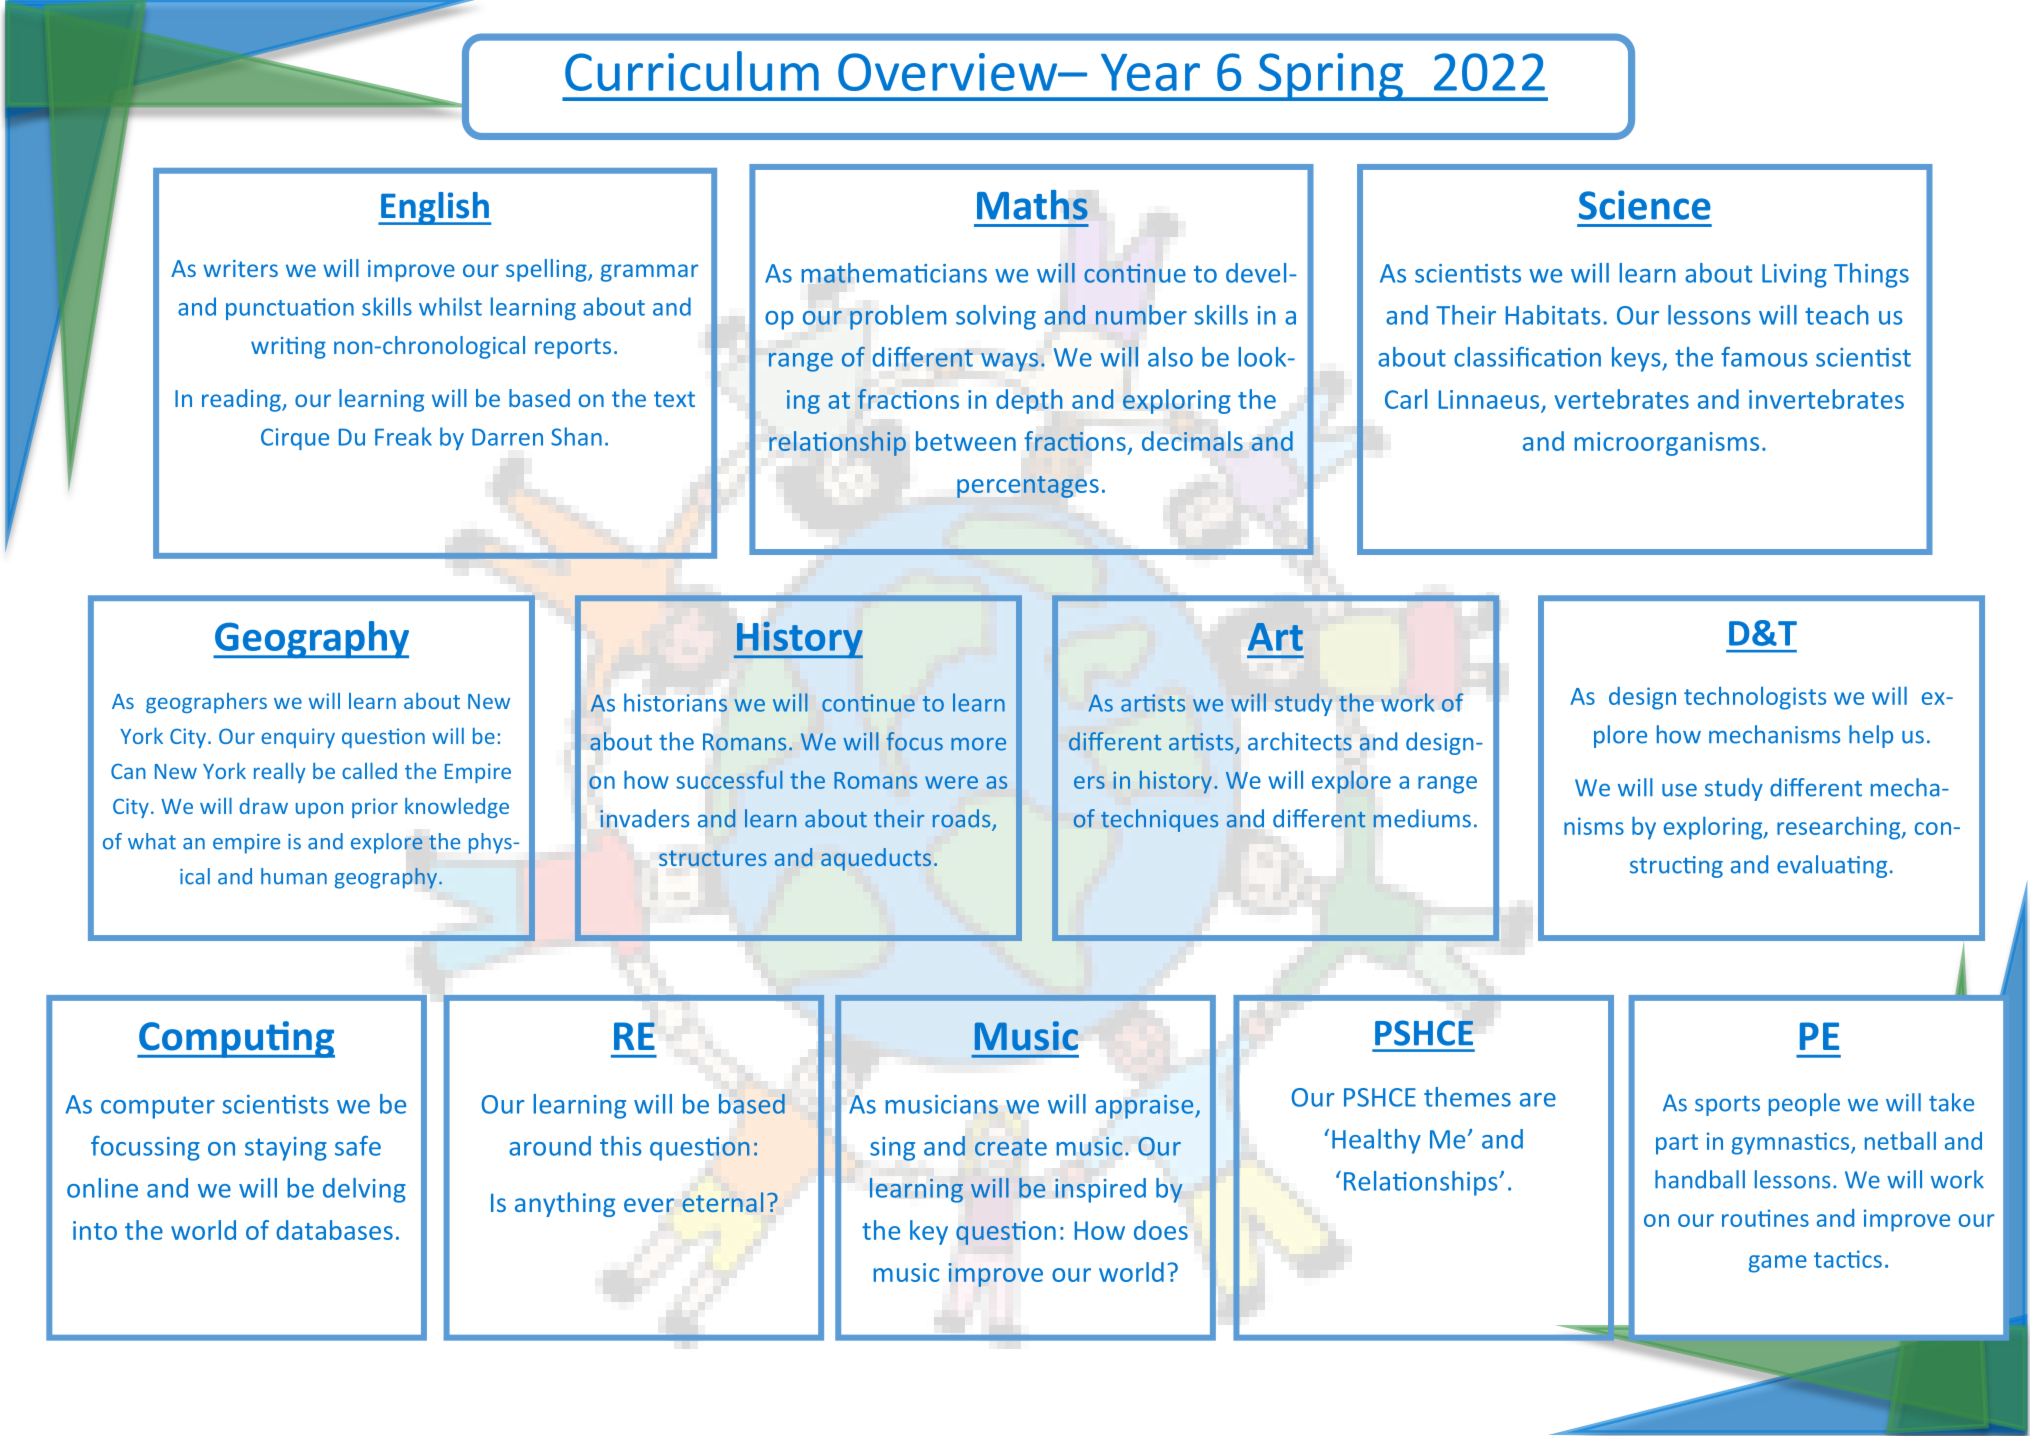  What do you see at coordinates (435, 208) in the screenshot?
I see `English` at bounding box center [435, 208].
